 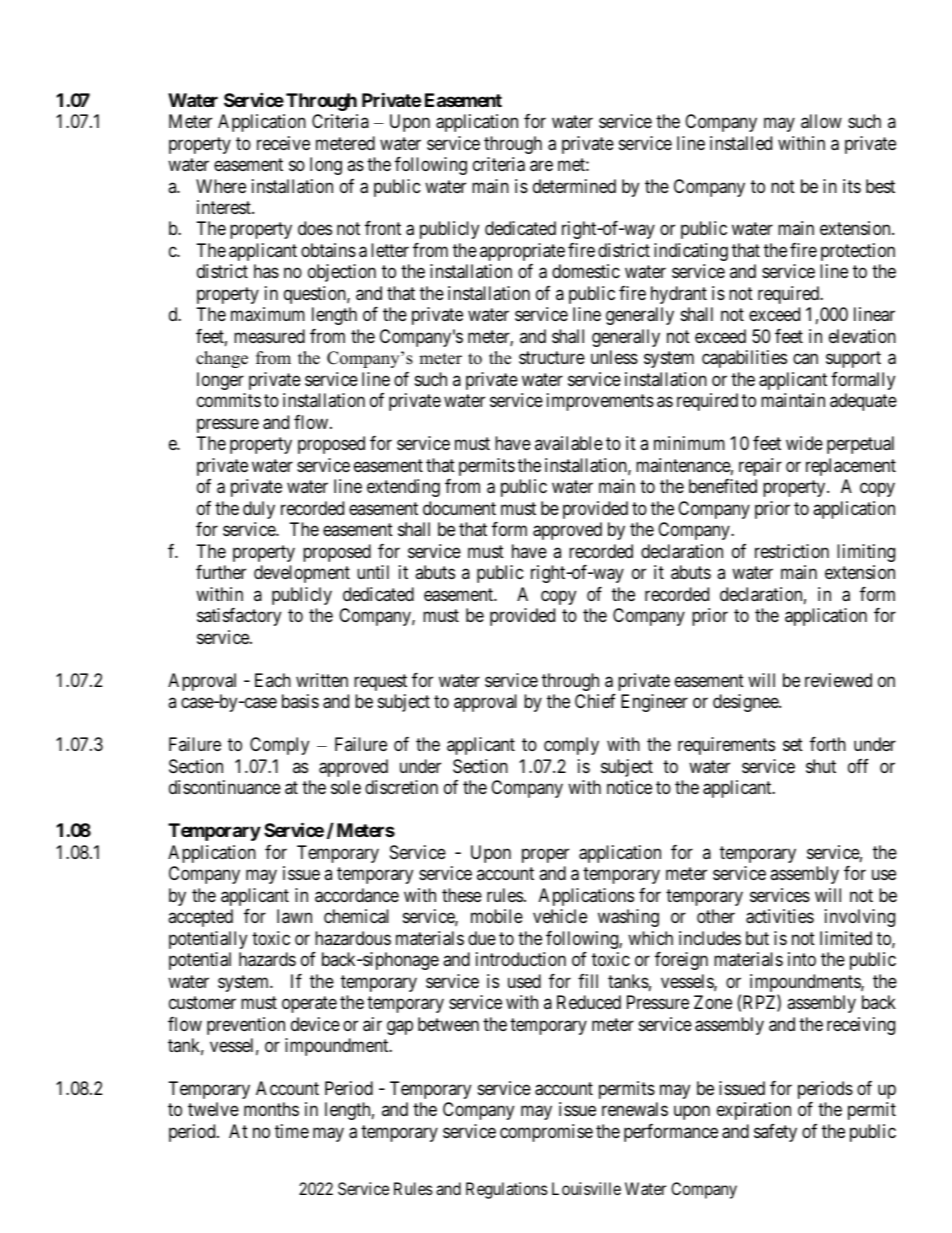 What do you see at coordinates (541, 166) in the page?
I see `are` at bounding box center [541, 166].
